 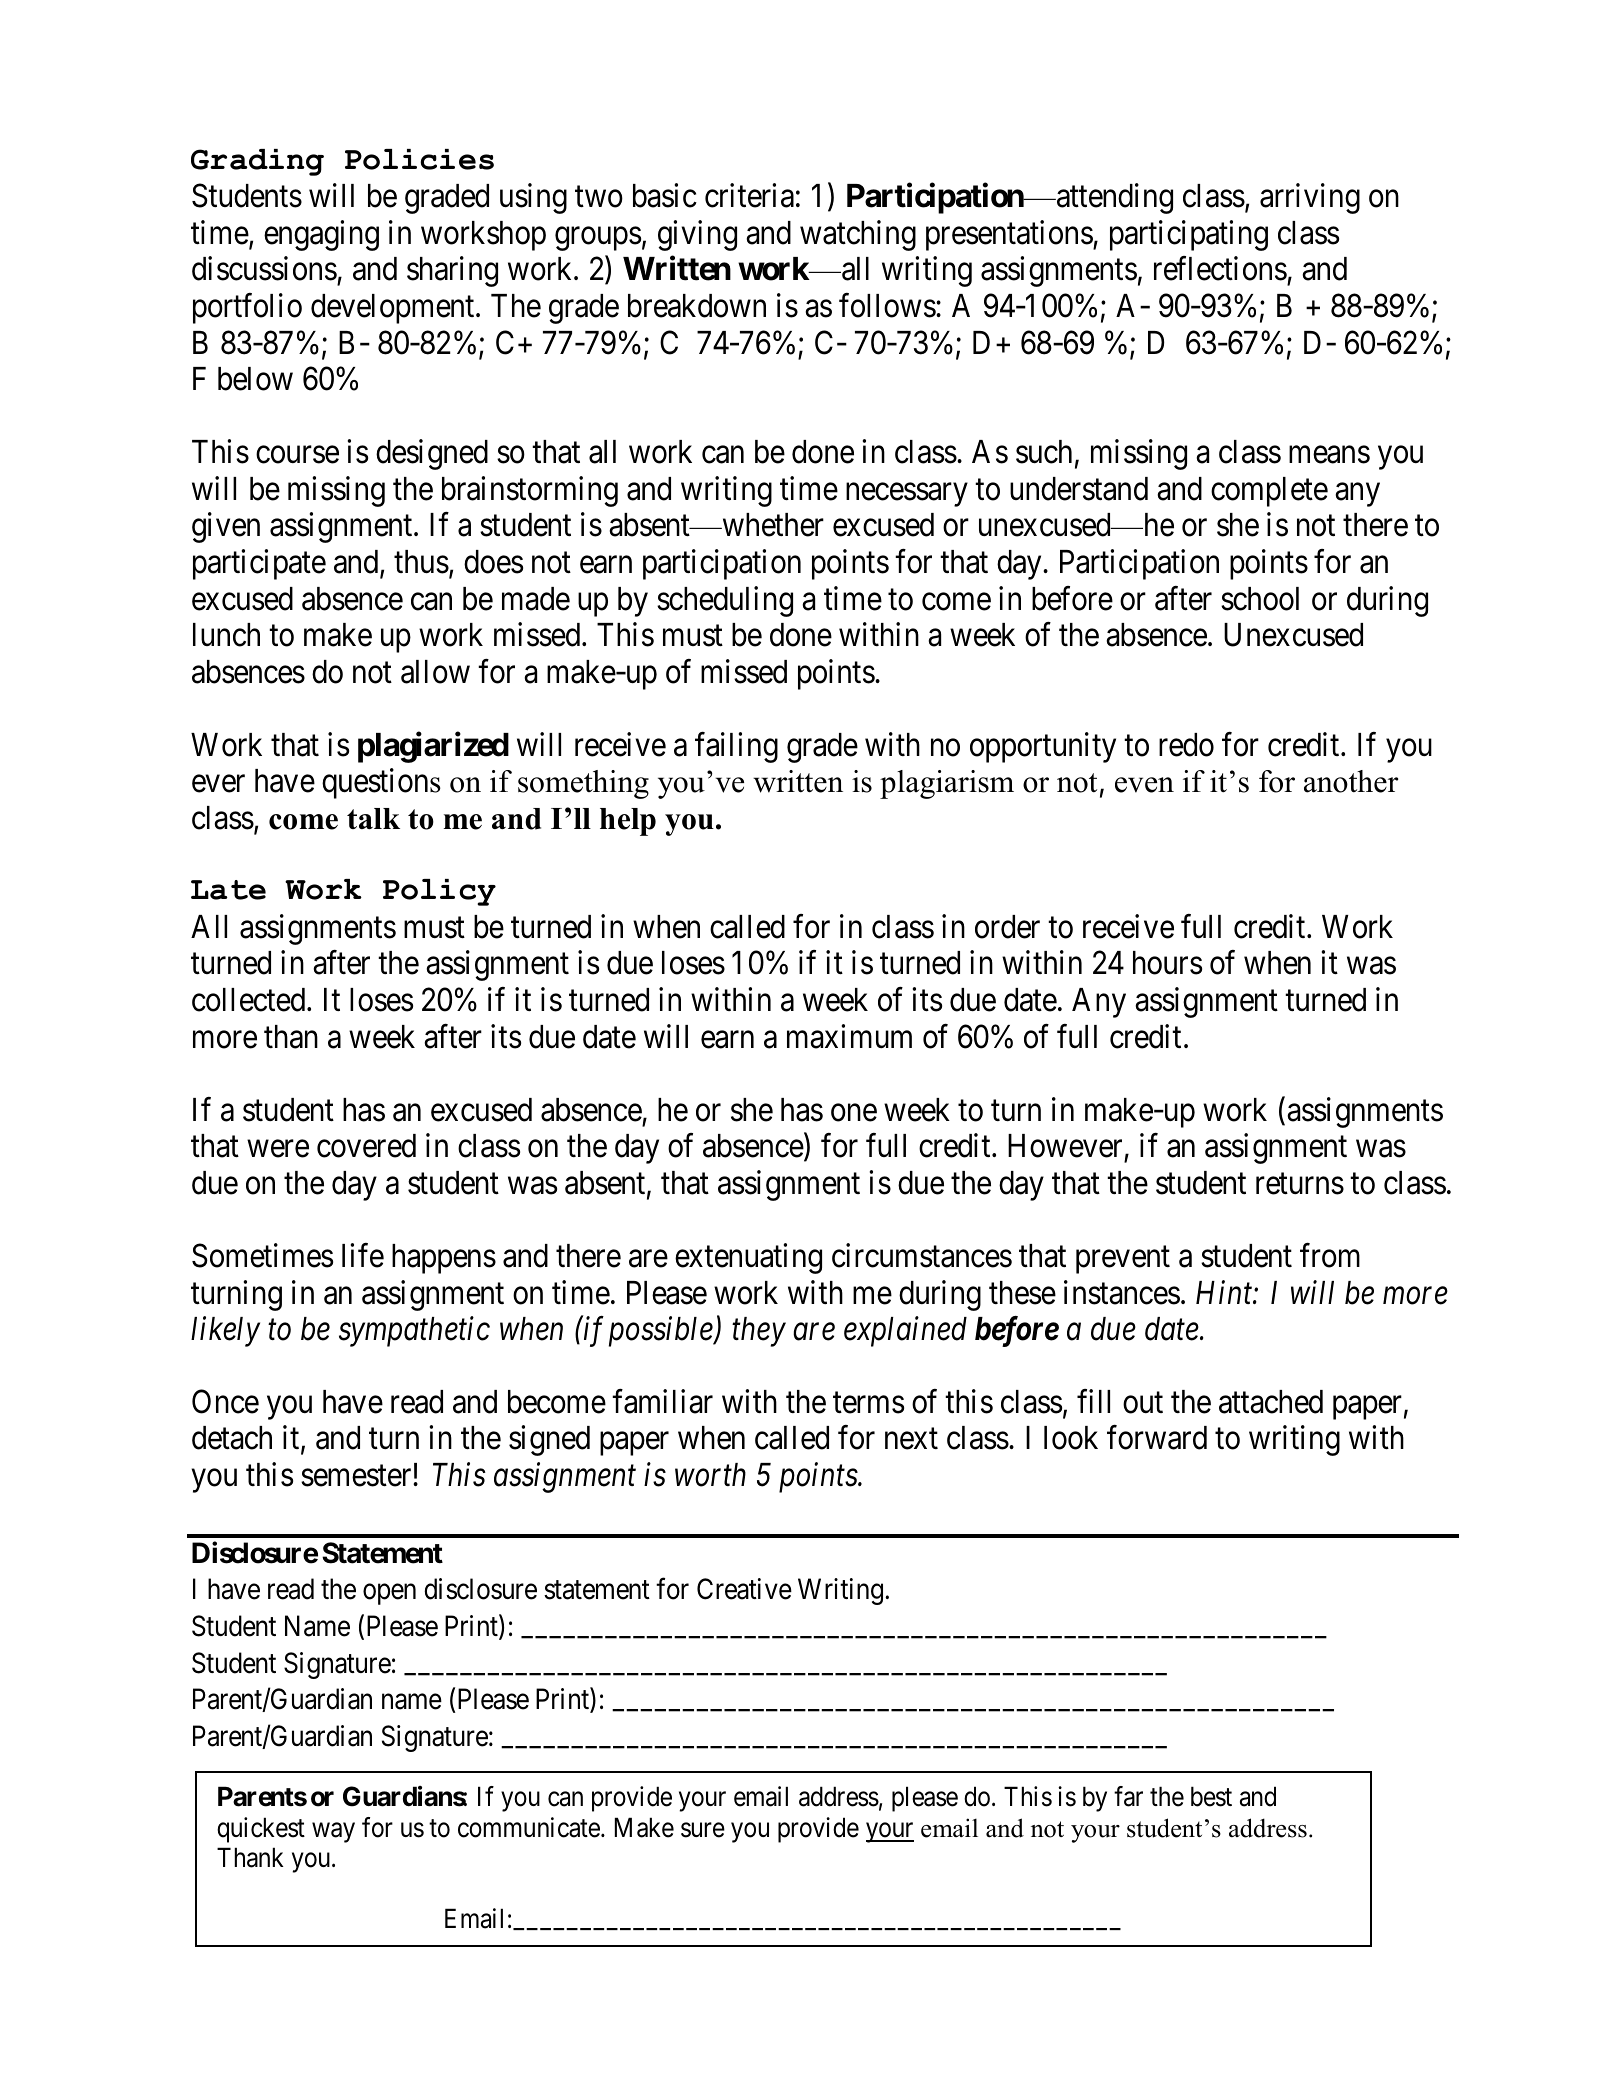 What do you see at coordinates (744, 1589) in the screenshot?
I see `Creative` at bounding box center [744, 1589].
